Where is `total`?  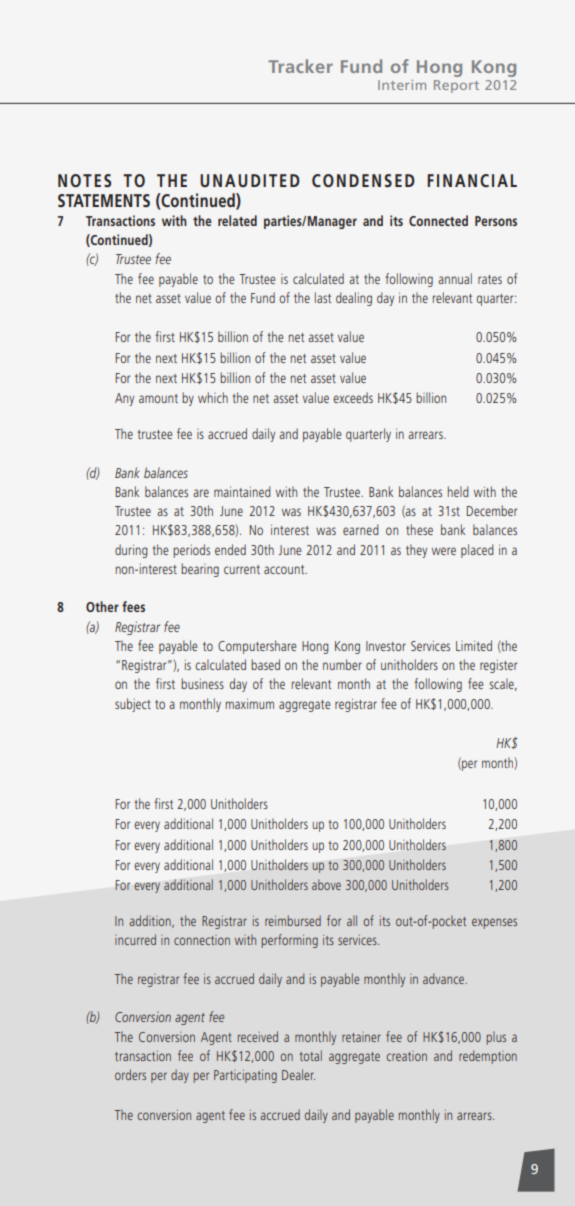 total is located at coordinates (310, 1055).
